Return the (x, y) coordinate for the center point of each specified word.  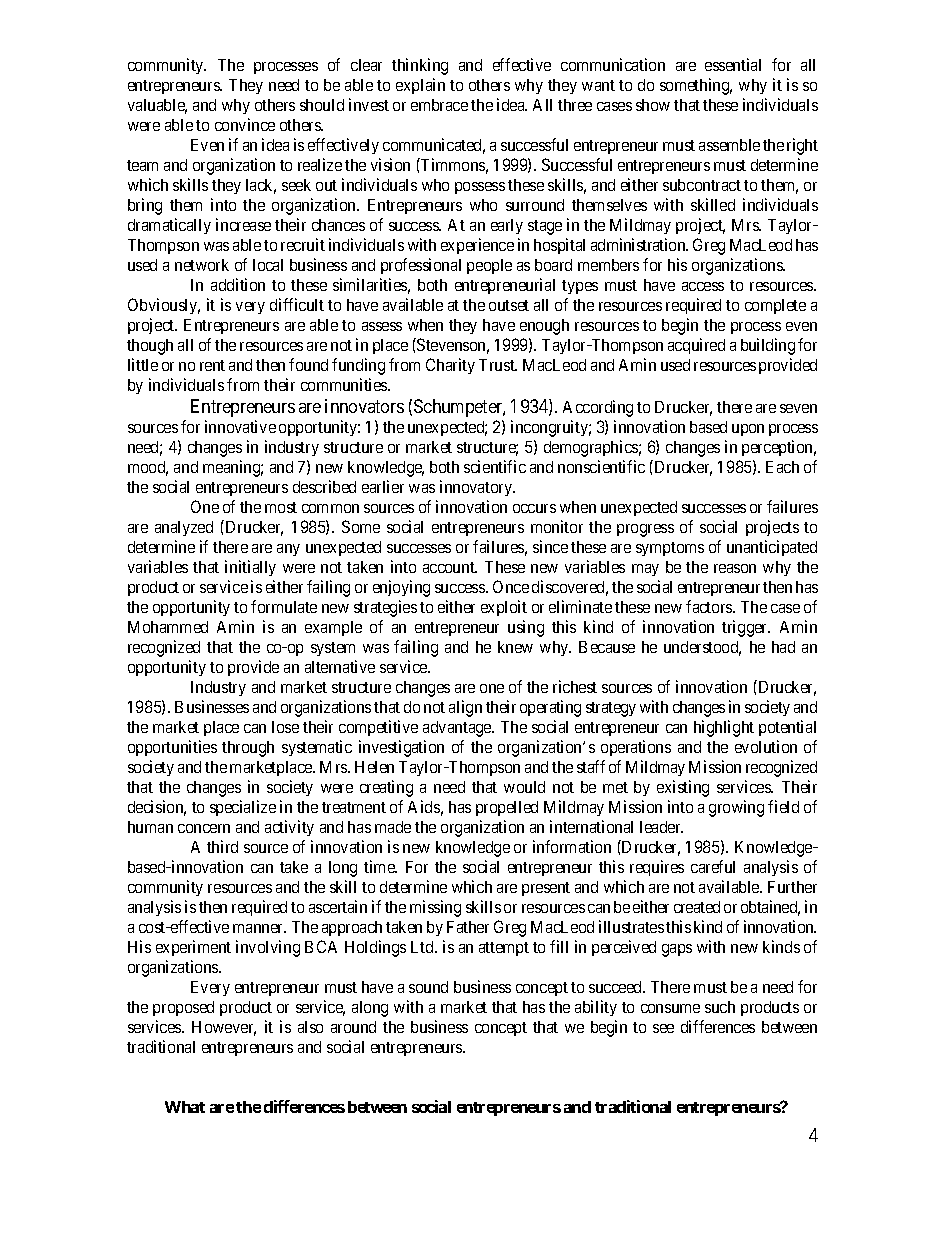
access (703, 286)
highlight (724, 728)
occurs (534, 508)
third (222, 846)
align (465, 708)
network (202, 265)
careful (713, 866)
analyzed (184, 528)
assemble (729, 145)
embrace (439, 105)
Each (782, 467)
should (322, 105)
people (489, 266)
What (185, 1107)
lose (285, 727)
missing (435, 908)
